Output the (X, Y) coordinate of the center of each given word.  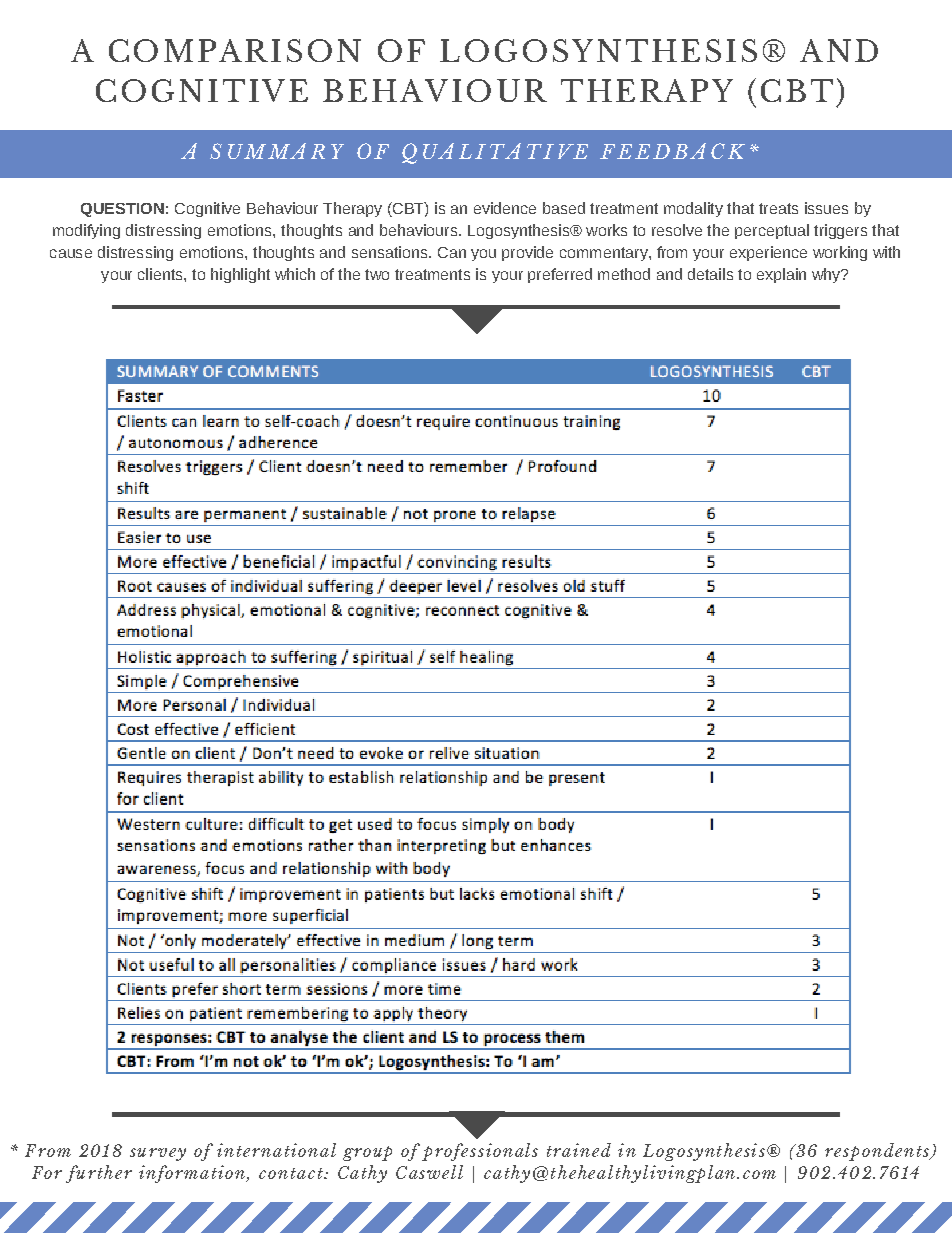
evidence (505, 208)
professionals (480, 1152)
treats (778, 208)
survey (158, 1154)
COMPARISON (235, 50)
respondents (878, 1152)
